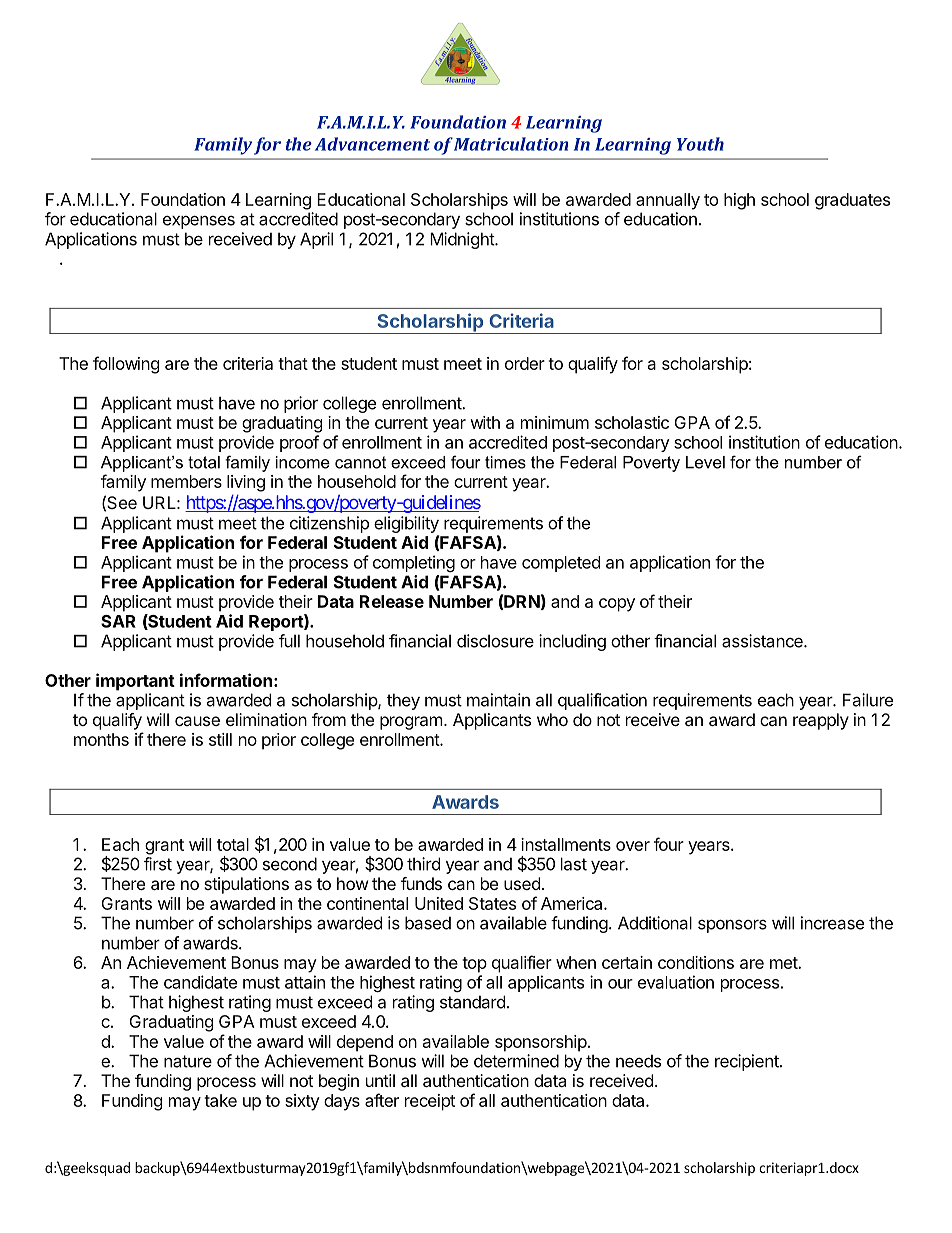 The width and height of the screenshot is (952, 1233). I want to click on expenses, so click(199, 222).
